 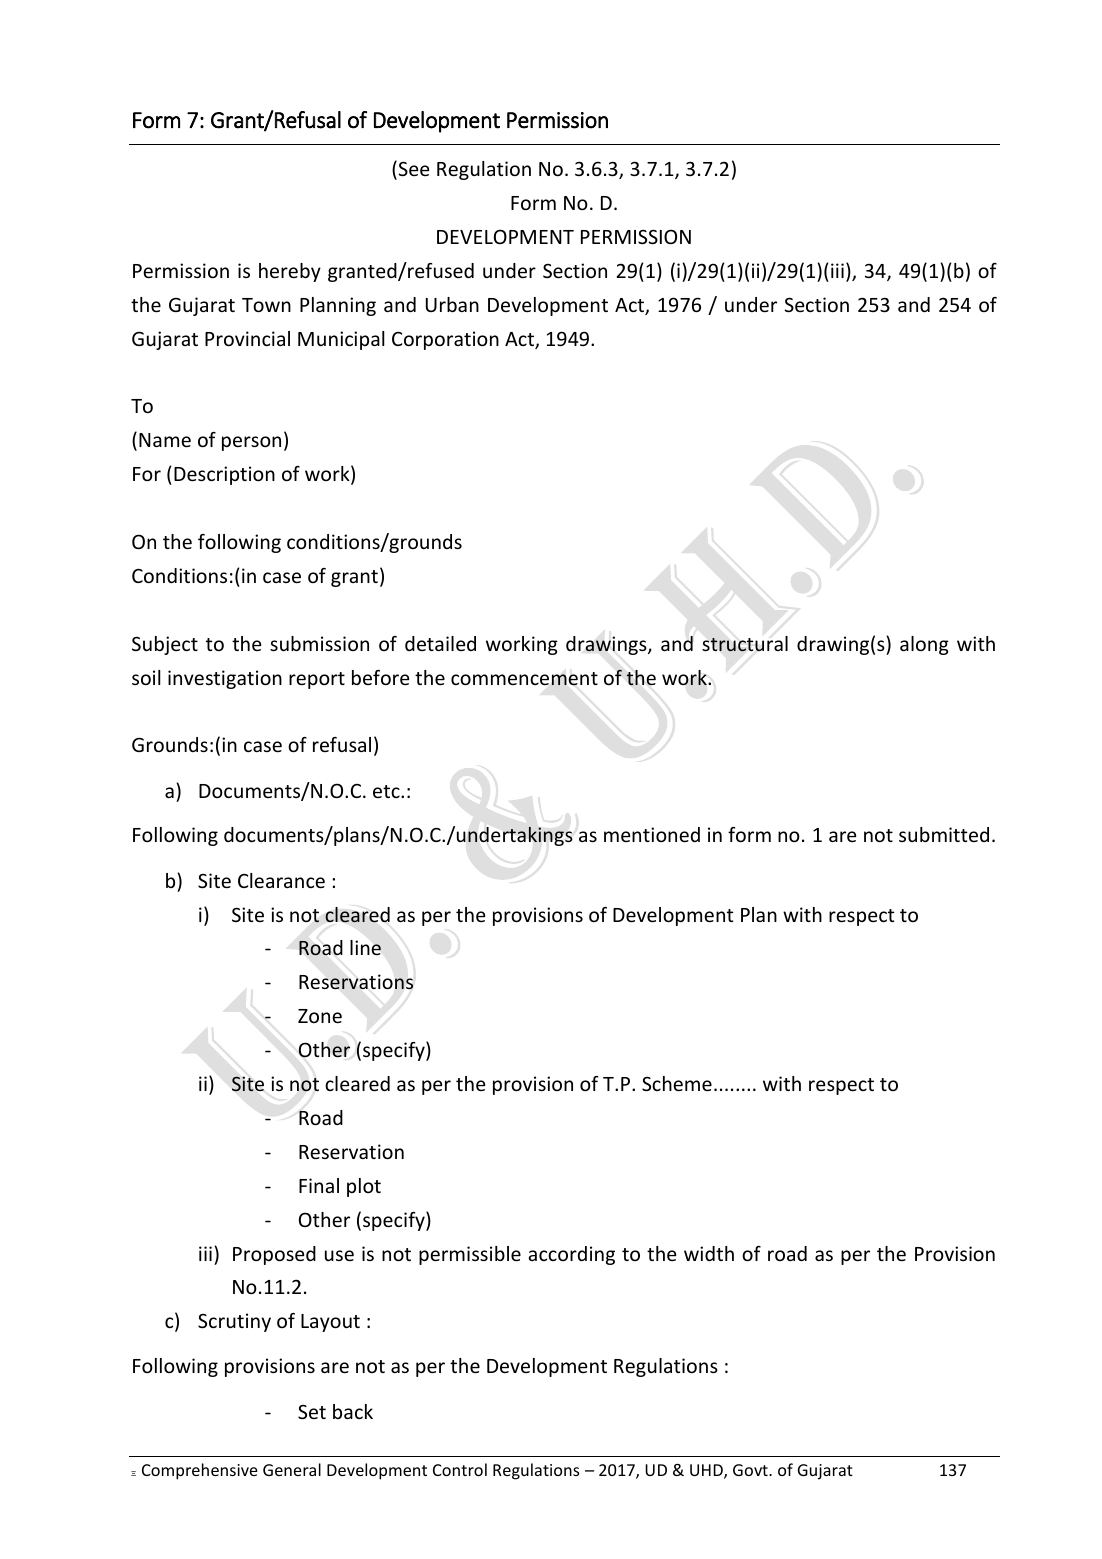 I want to click on Clearance, so click(x=281, y=880).
